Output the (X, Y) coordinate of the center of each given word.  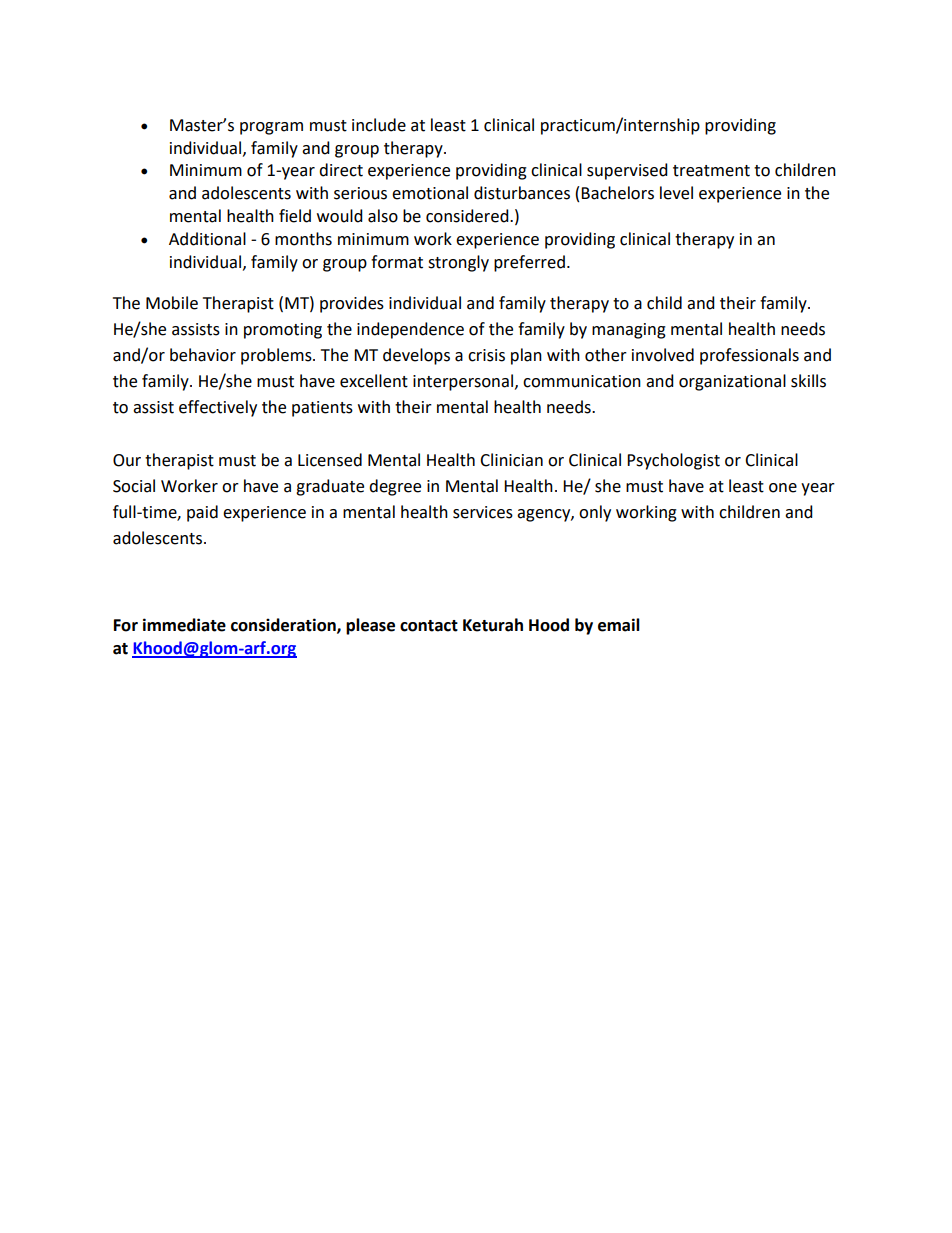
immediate (184, 625)
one (783, 488)
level (676, 193)
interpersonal (463, 382)
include (379, 125)
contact (429, 626)
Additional (207, 239)
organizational (732, 382)
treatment (711, 171)
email (619, 625)
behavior (203, 355)
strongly (458, 263)
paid (202, 513)
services (483, 512)
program (271, 128)
